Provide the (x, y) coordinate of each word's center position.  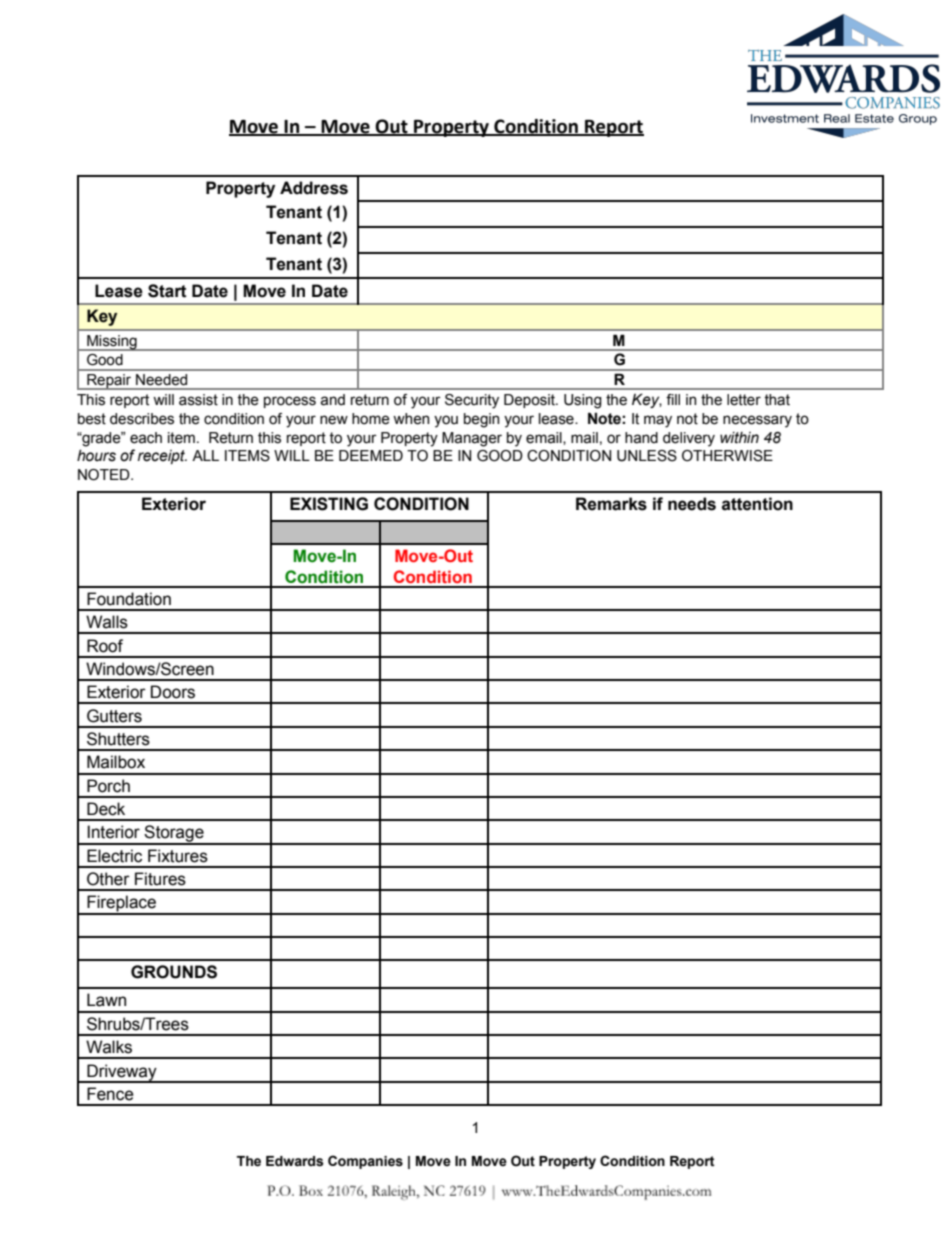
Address (314, 188)
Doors (173, 692)
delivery (689, 439)
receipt (162, 457)
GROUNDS (174, 972)
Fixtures (178, 856)
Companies (365, 1162)
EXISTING (329, 504)
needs (692, 504)
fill (673, 399)
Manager (472, 439)
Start (167, 291)
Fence (110, 1094)
